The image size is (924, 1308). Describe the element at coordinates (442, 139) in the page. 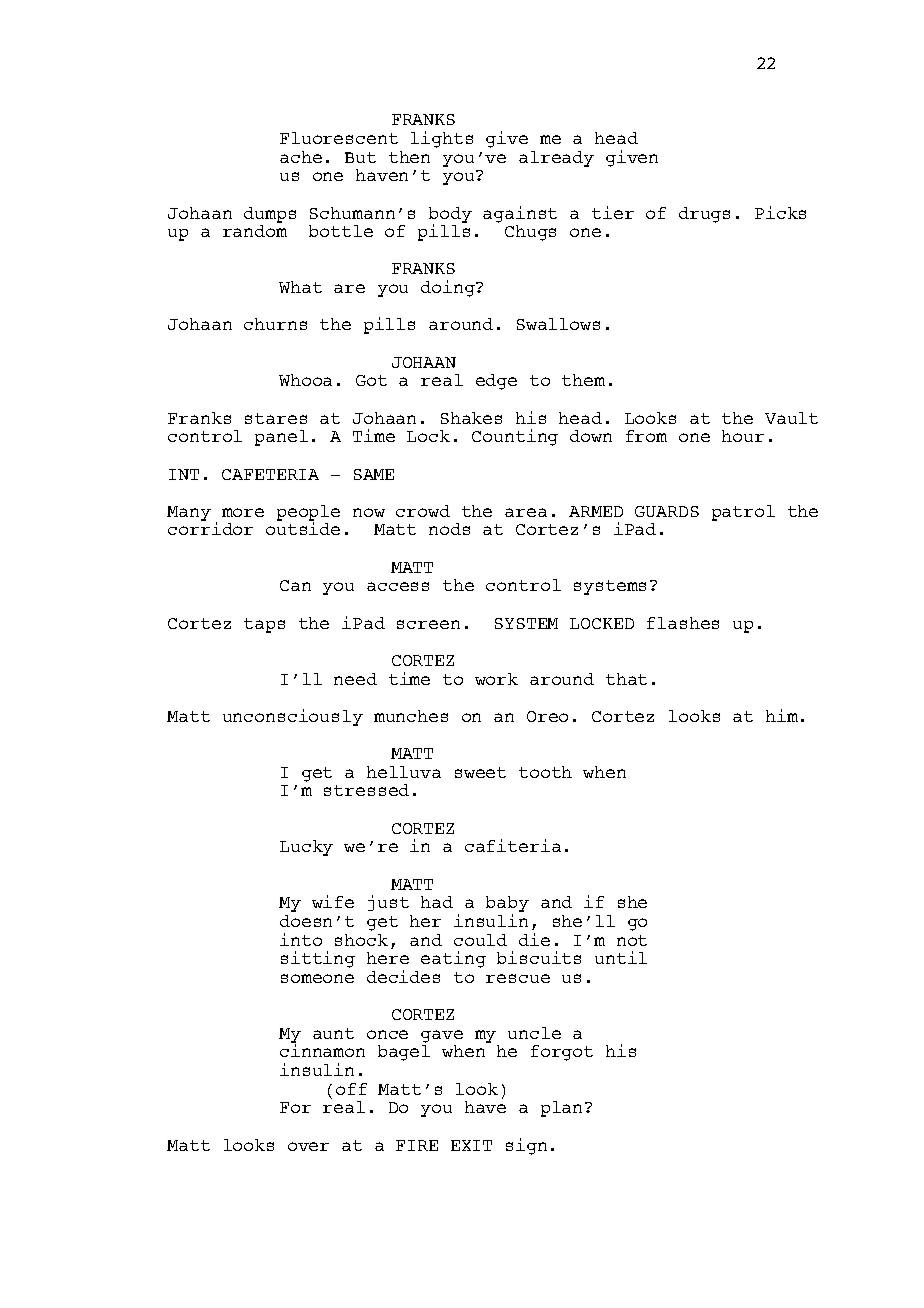

I see `lights` at that location.
